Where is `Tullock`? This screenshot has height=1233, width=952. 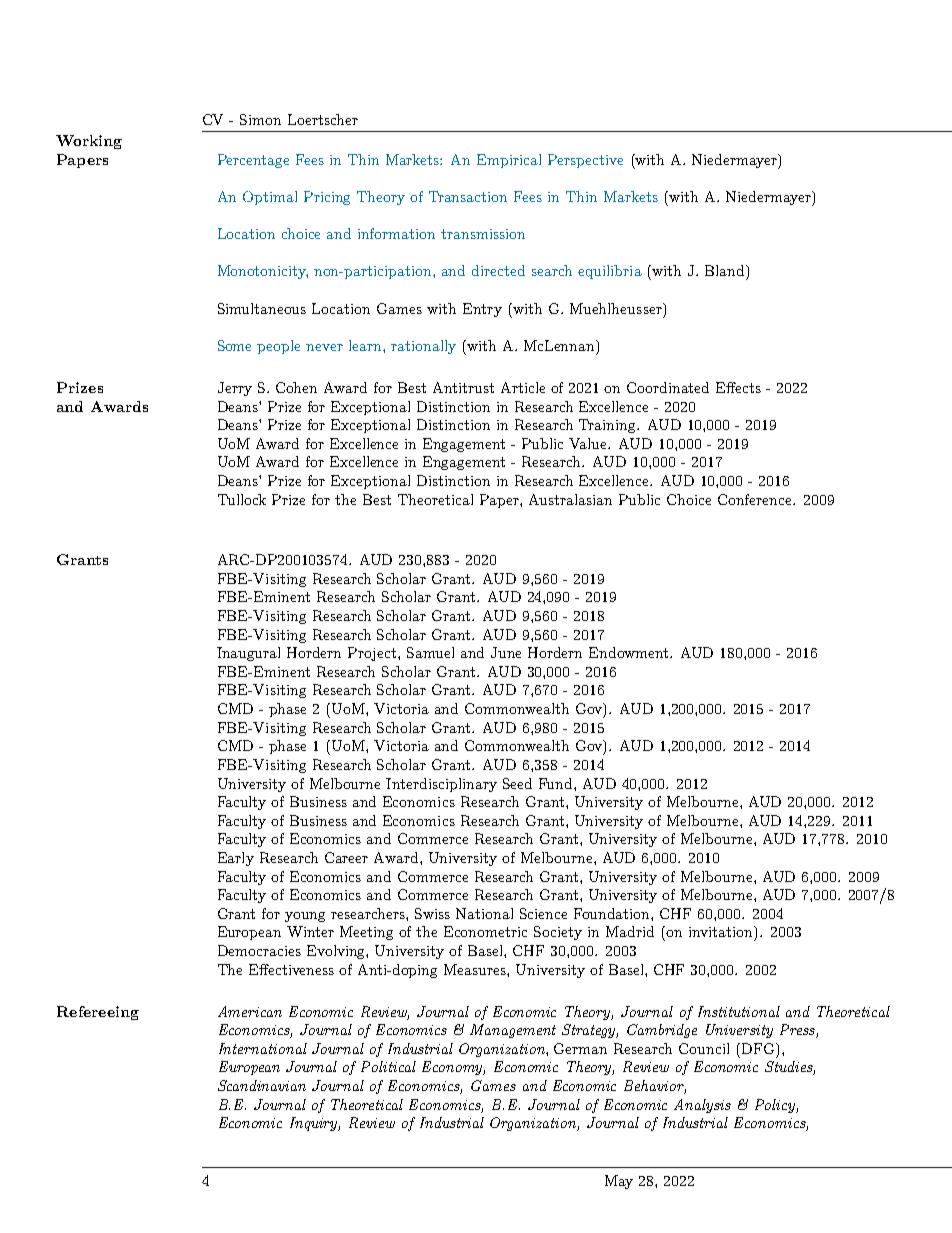
Tullock is located at coordinates (242, 499).
